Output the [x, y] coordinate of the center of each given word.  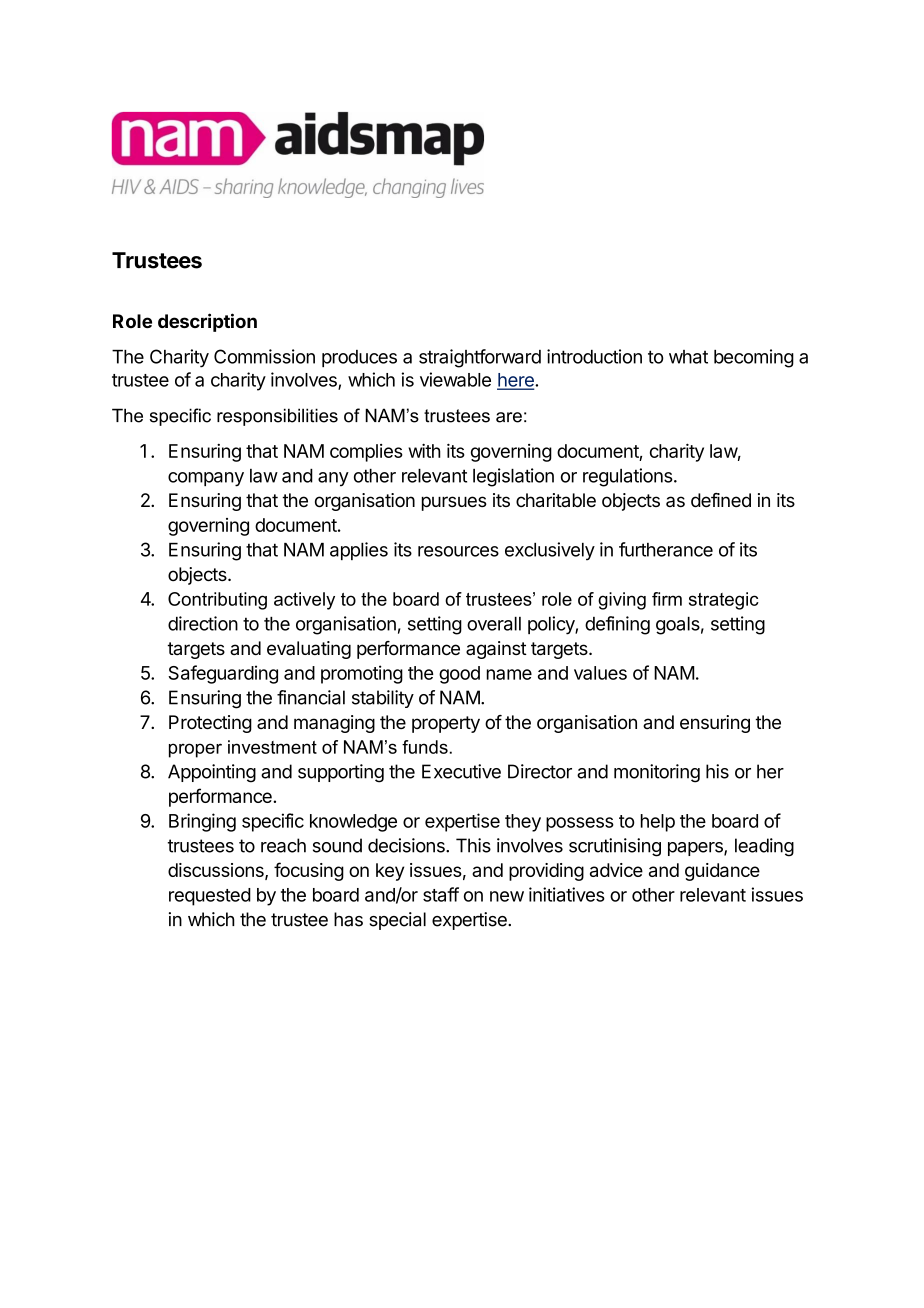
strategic [724, 601]
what [688, 357]
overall [494, 624]
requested [210, 897]
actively [304, 601]
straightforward [480, 358]
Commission [264, 356]
